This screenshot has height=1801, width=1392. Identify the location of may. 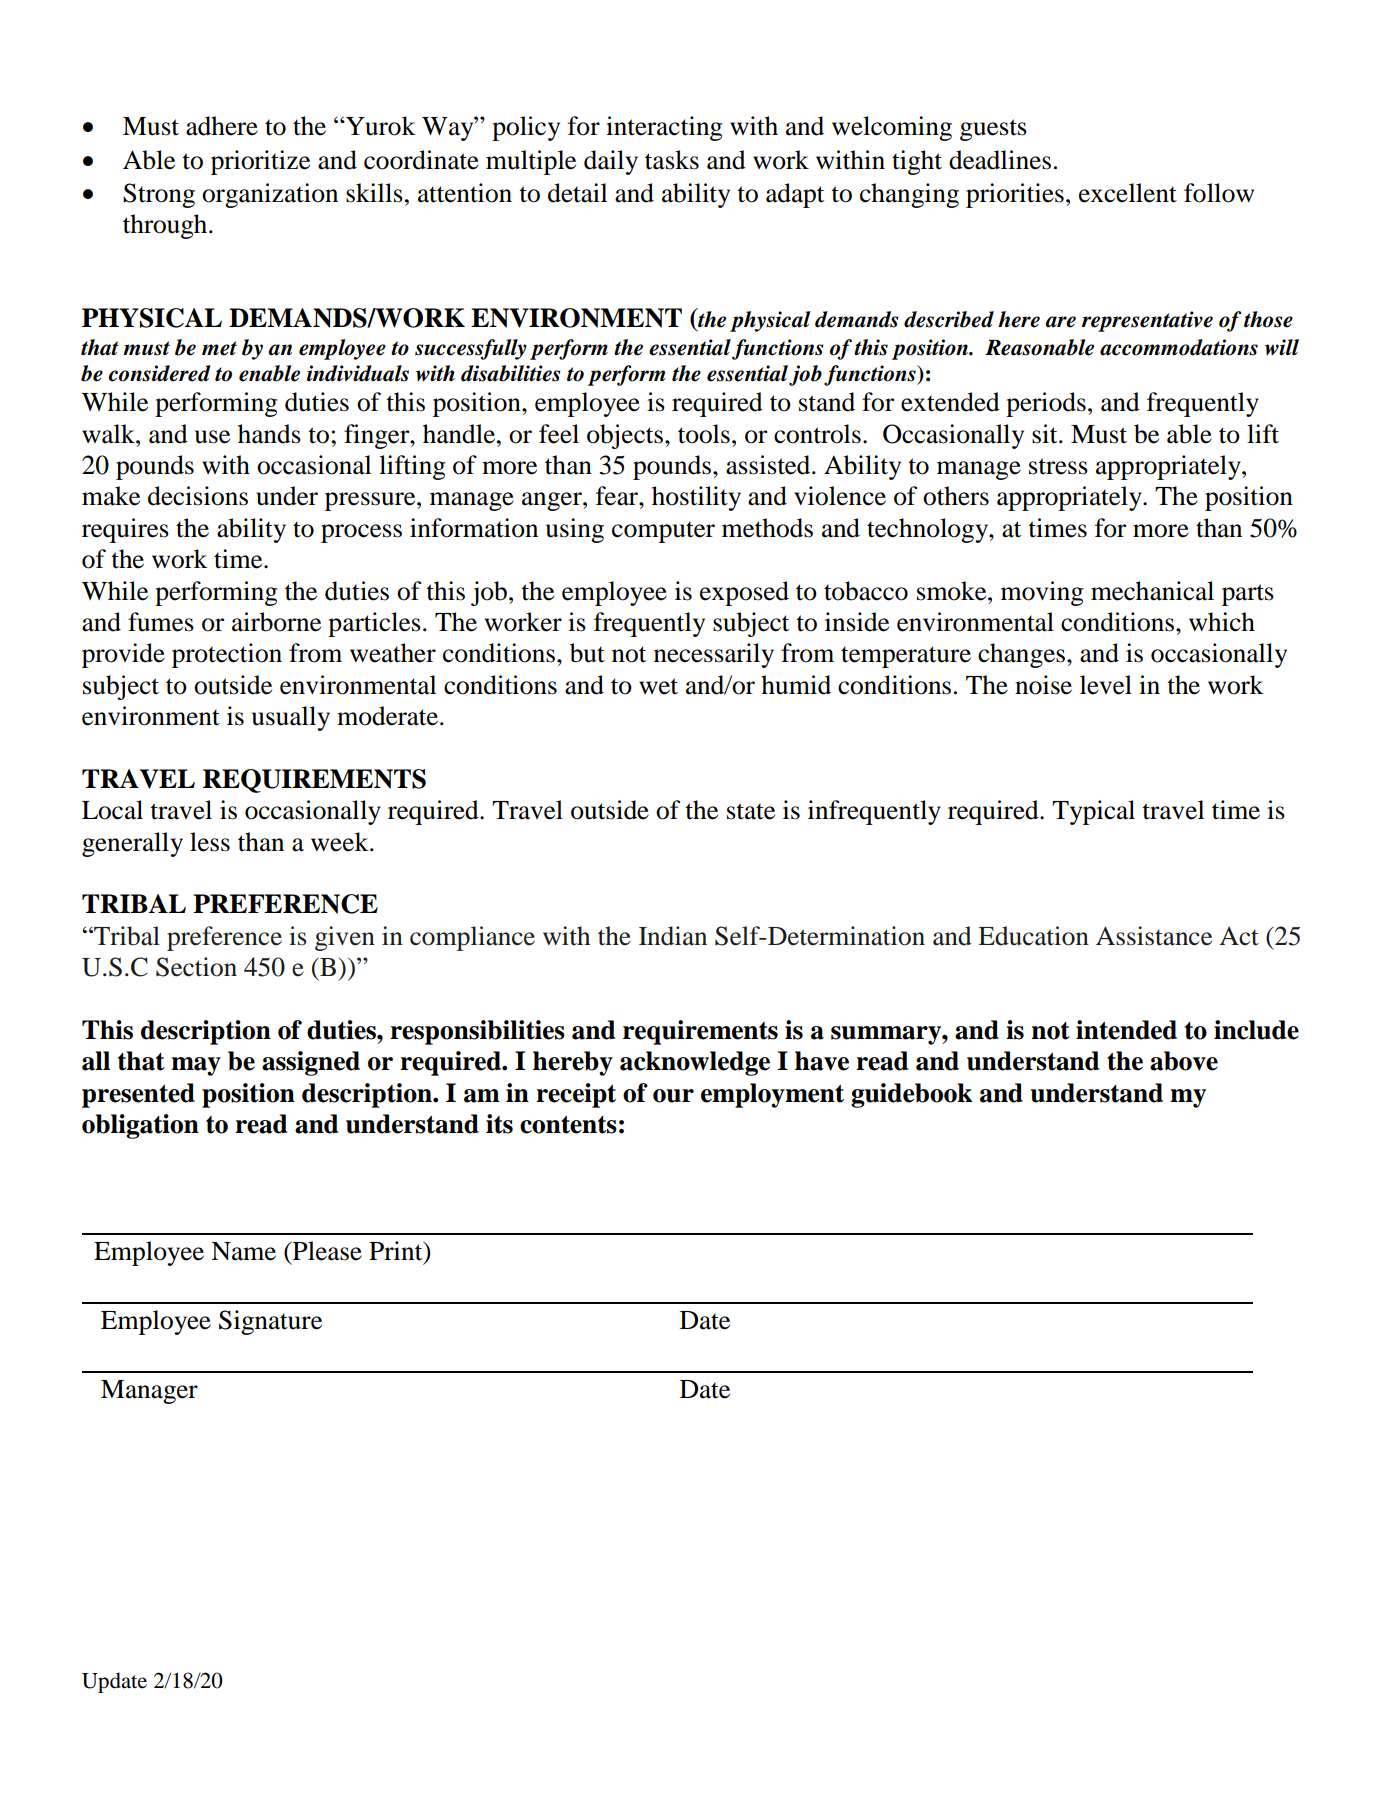
(196, 1066).
